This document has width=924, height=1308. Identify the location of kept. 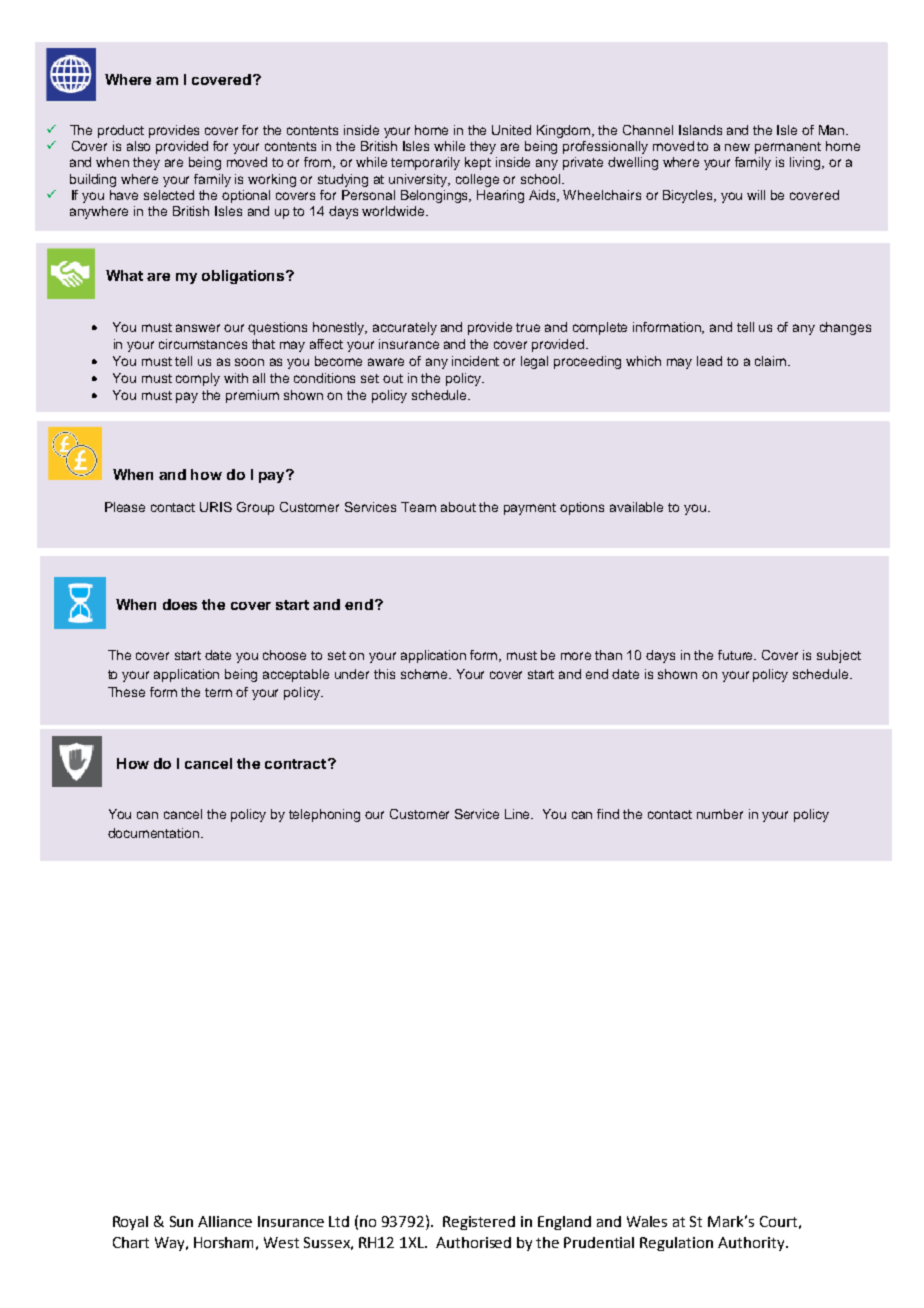
(478, 163).
